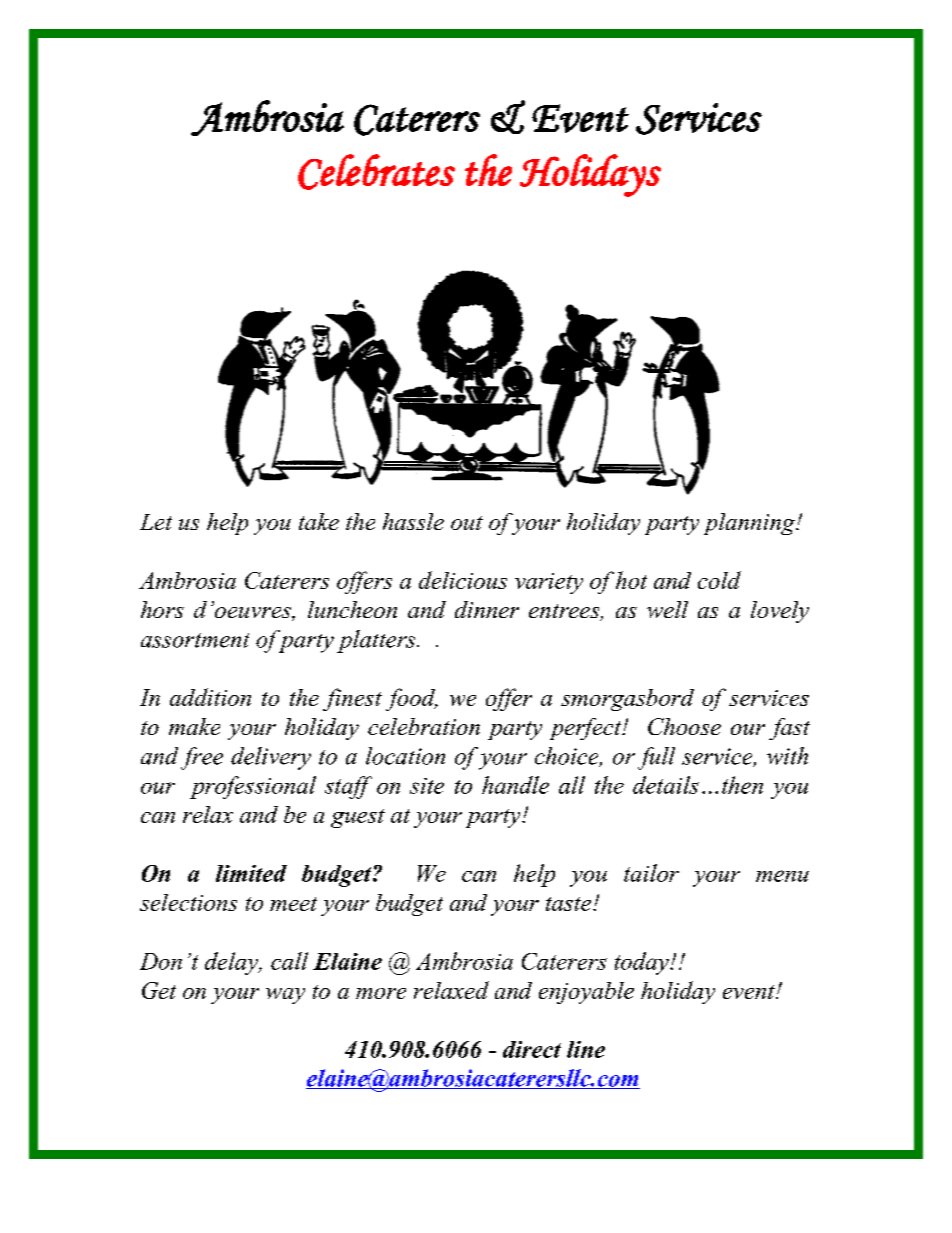 The image size is (952, 1233). Describe the element at coordinates (376, 172) in the image. I see `Celebrates` at that location.
